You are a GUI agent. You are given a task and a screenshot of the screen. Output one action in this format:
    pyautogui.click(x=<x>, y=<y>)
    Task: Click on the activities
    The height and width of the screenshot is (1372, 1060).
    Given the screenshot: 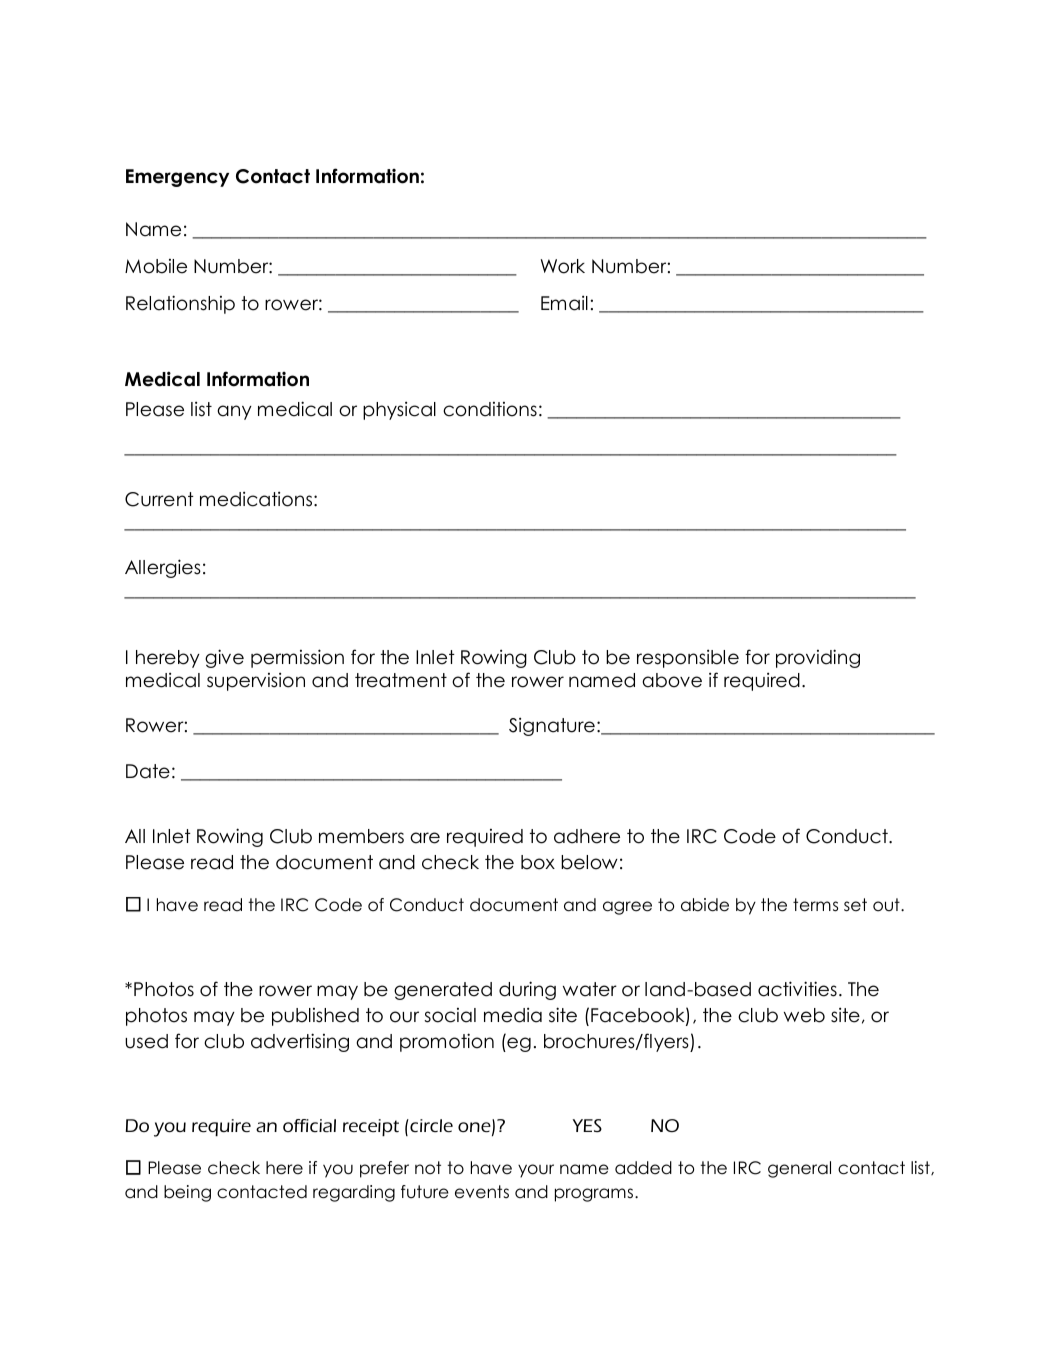 What is the action you would take?
    pyautogui.click(x=797, y=989)
